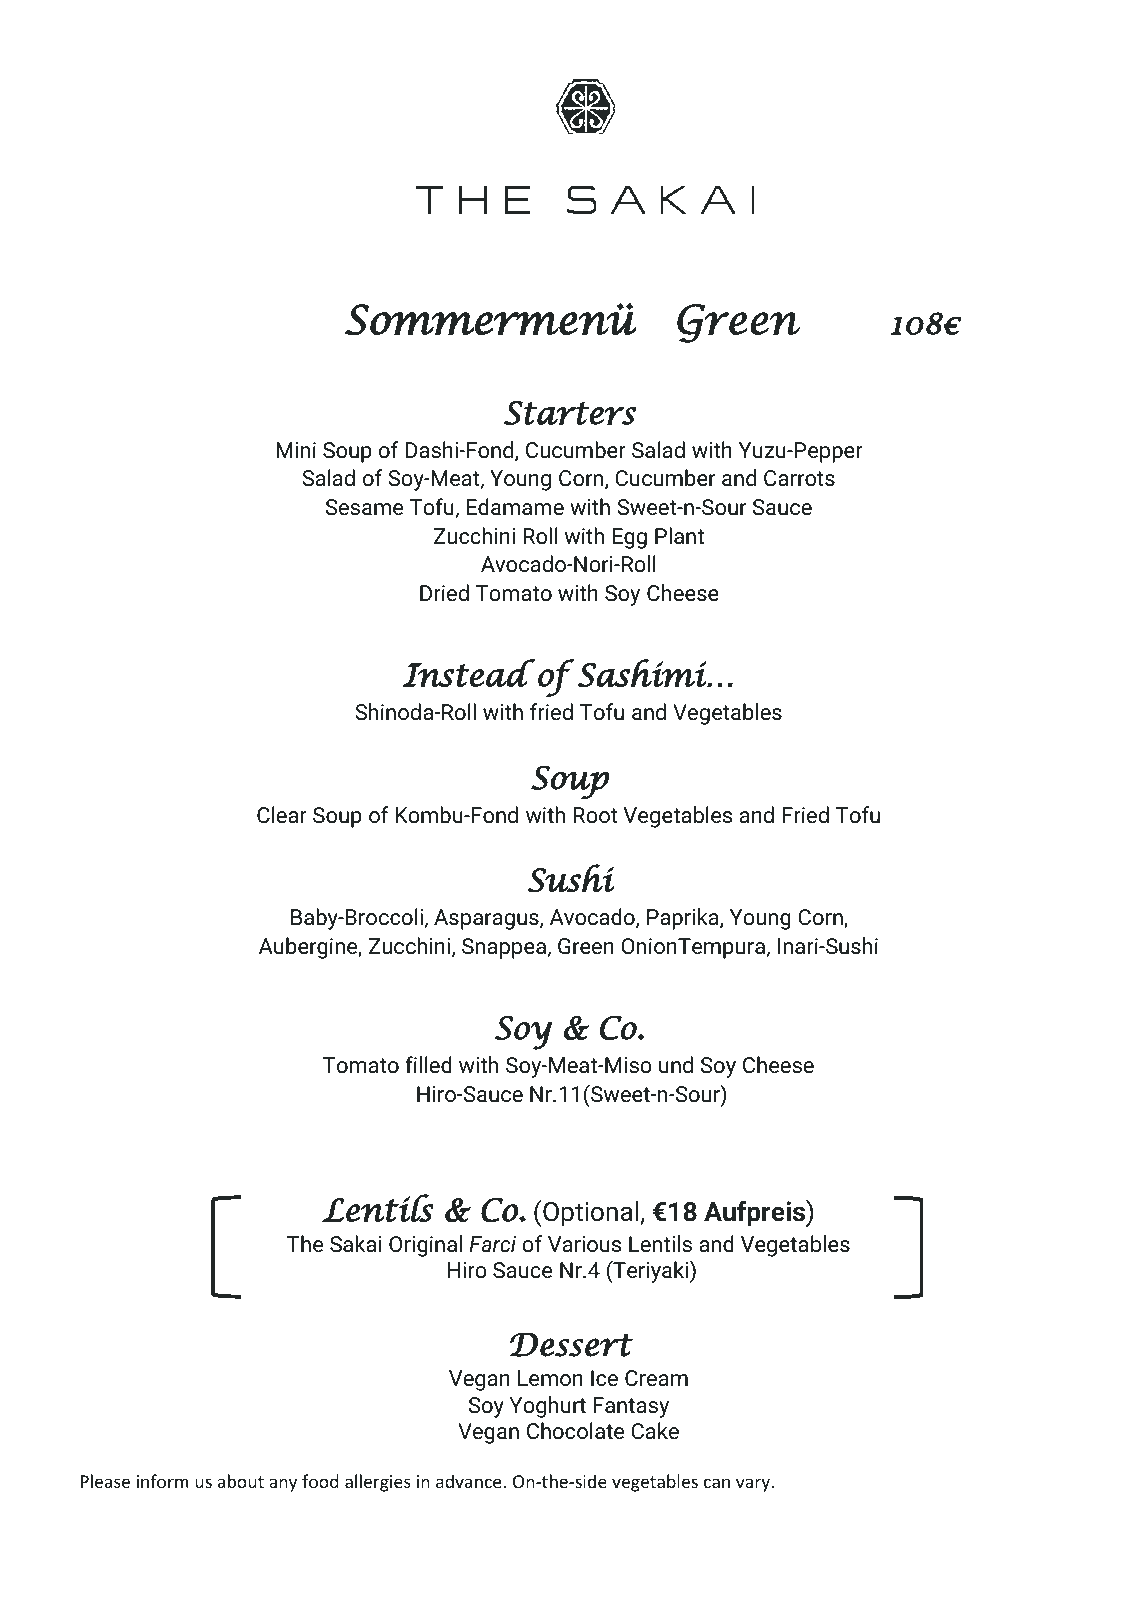 Image resolution: width=1138 pixels, height=1607 pixels. I want to click on inform, so click(162, 1481).
